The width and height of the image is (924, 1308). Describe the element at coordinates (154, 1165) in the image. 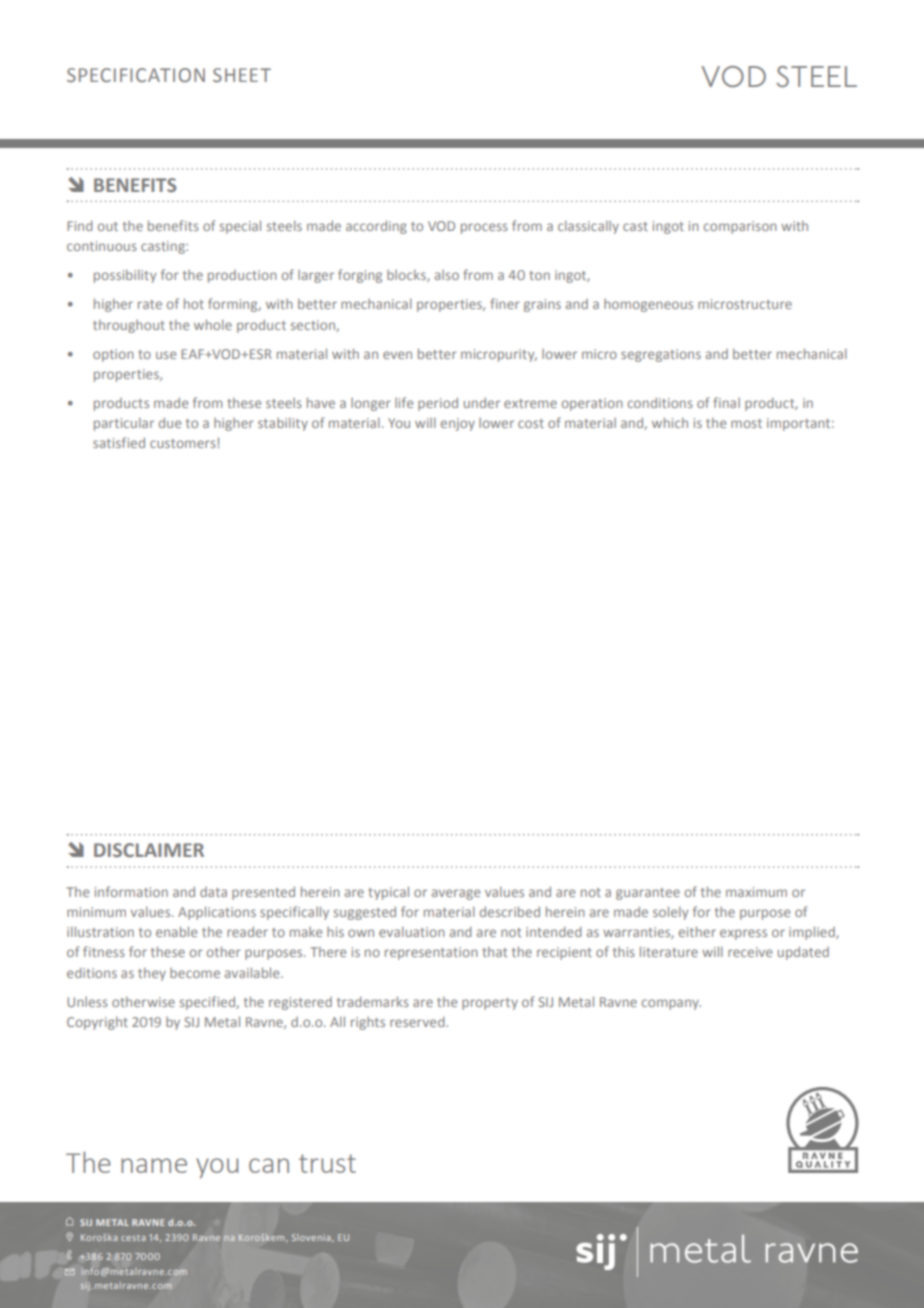

I see `name` at that location.
